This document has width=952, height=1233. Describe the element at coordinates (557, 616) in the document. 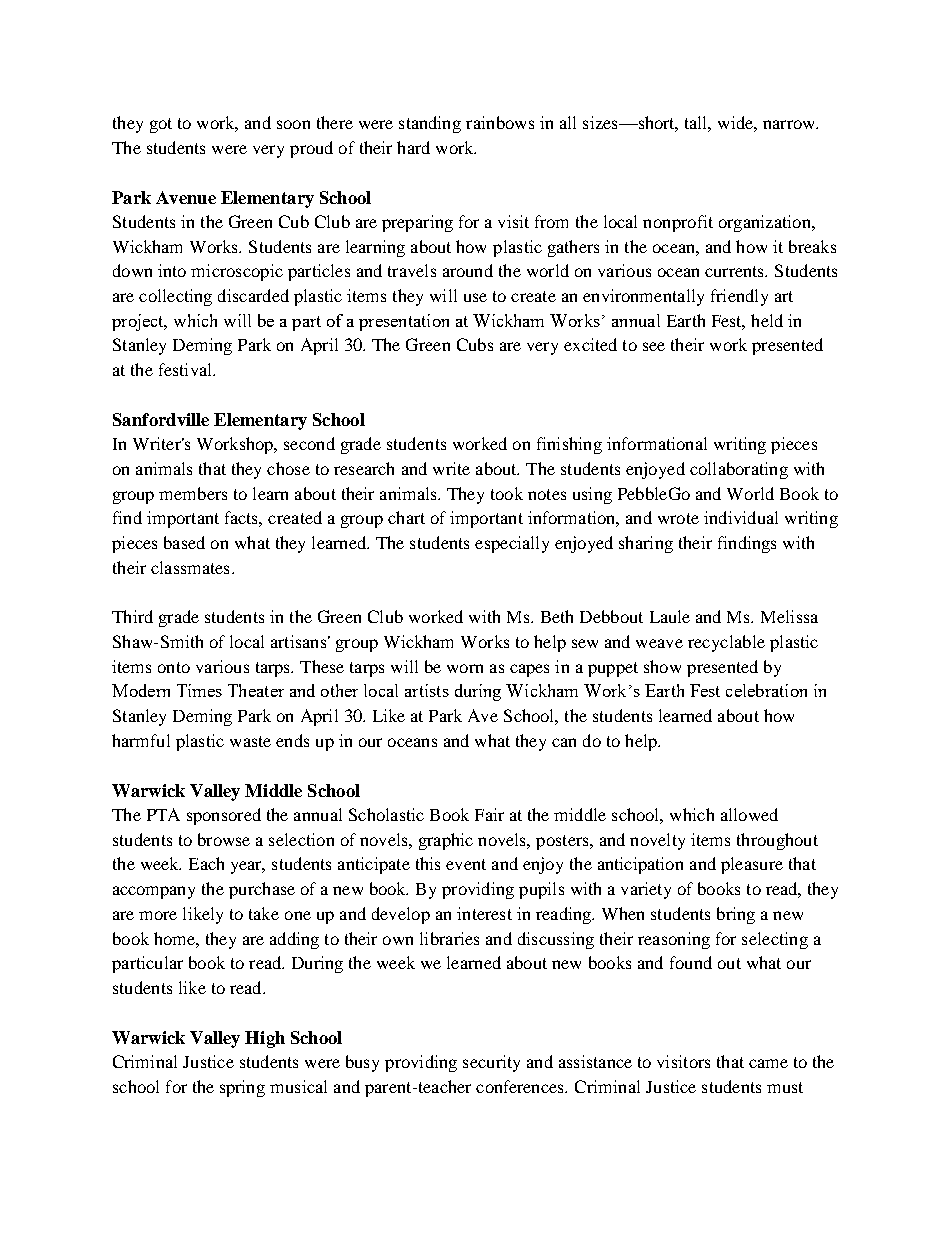

I see `Beth` at that location.
